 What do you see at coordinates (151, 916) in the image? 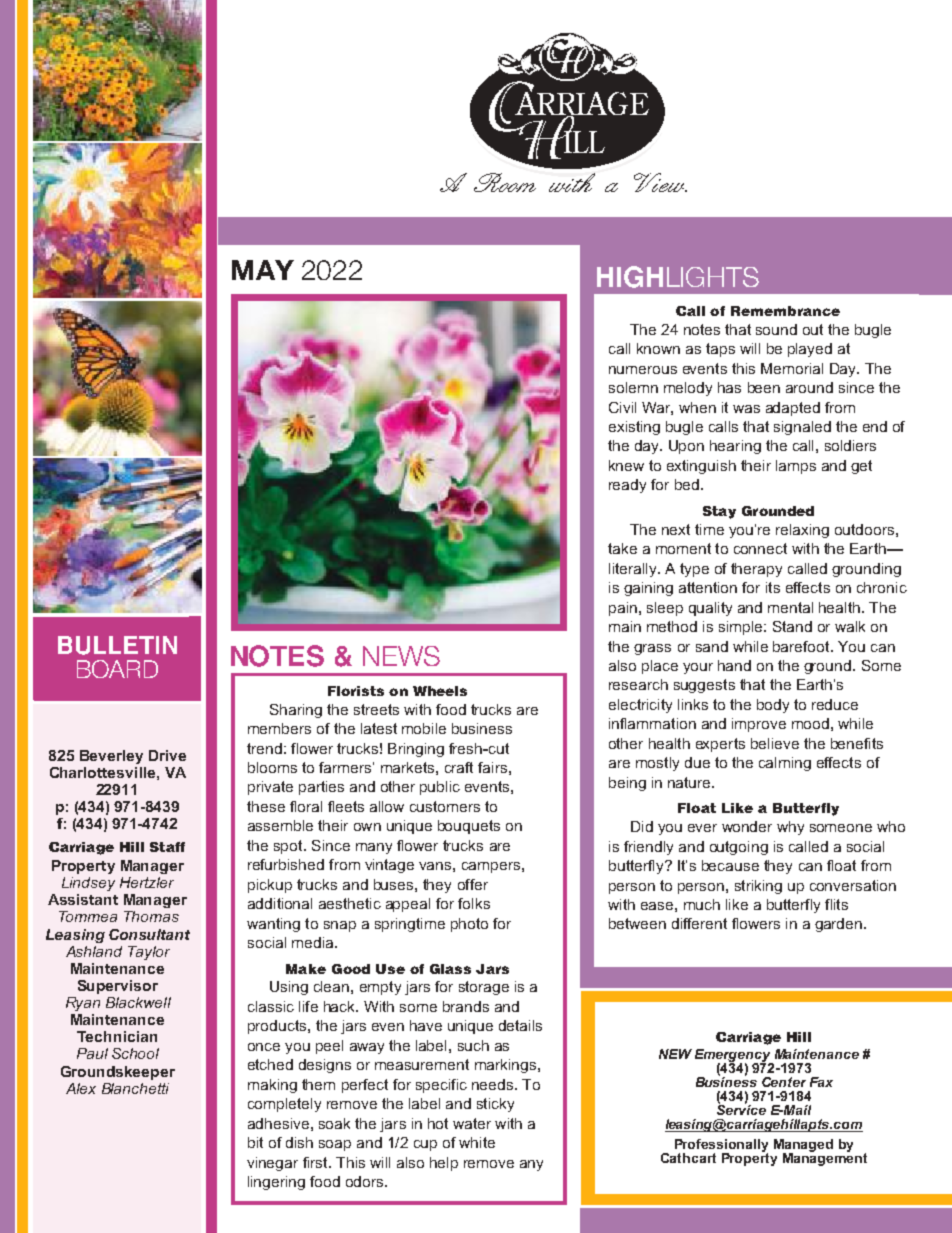
I see `Thomas` at bounding box center [151, 916].
